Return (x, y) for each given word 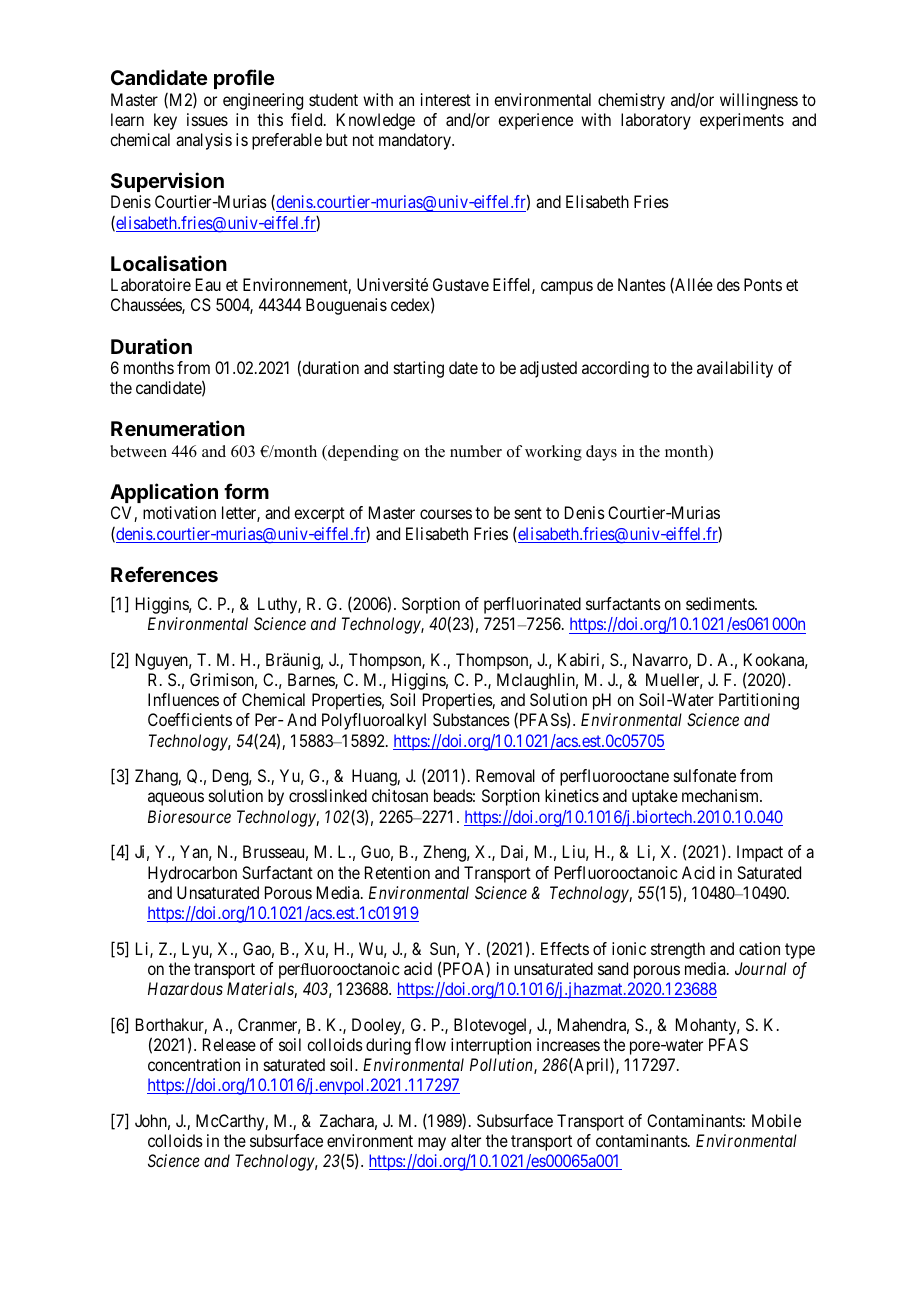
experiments (742, 121)
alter (466, 1140)
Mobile (776, 1120)
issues (207, 119)
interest (446, 99)
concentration (194, 1064)
